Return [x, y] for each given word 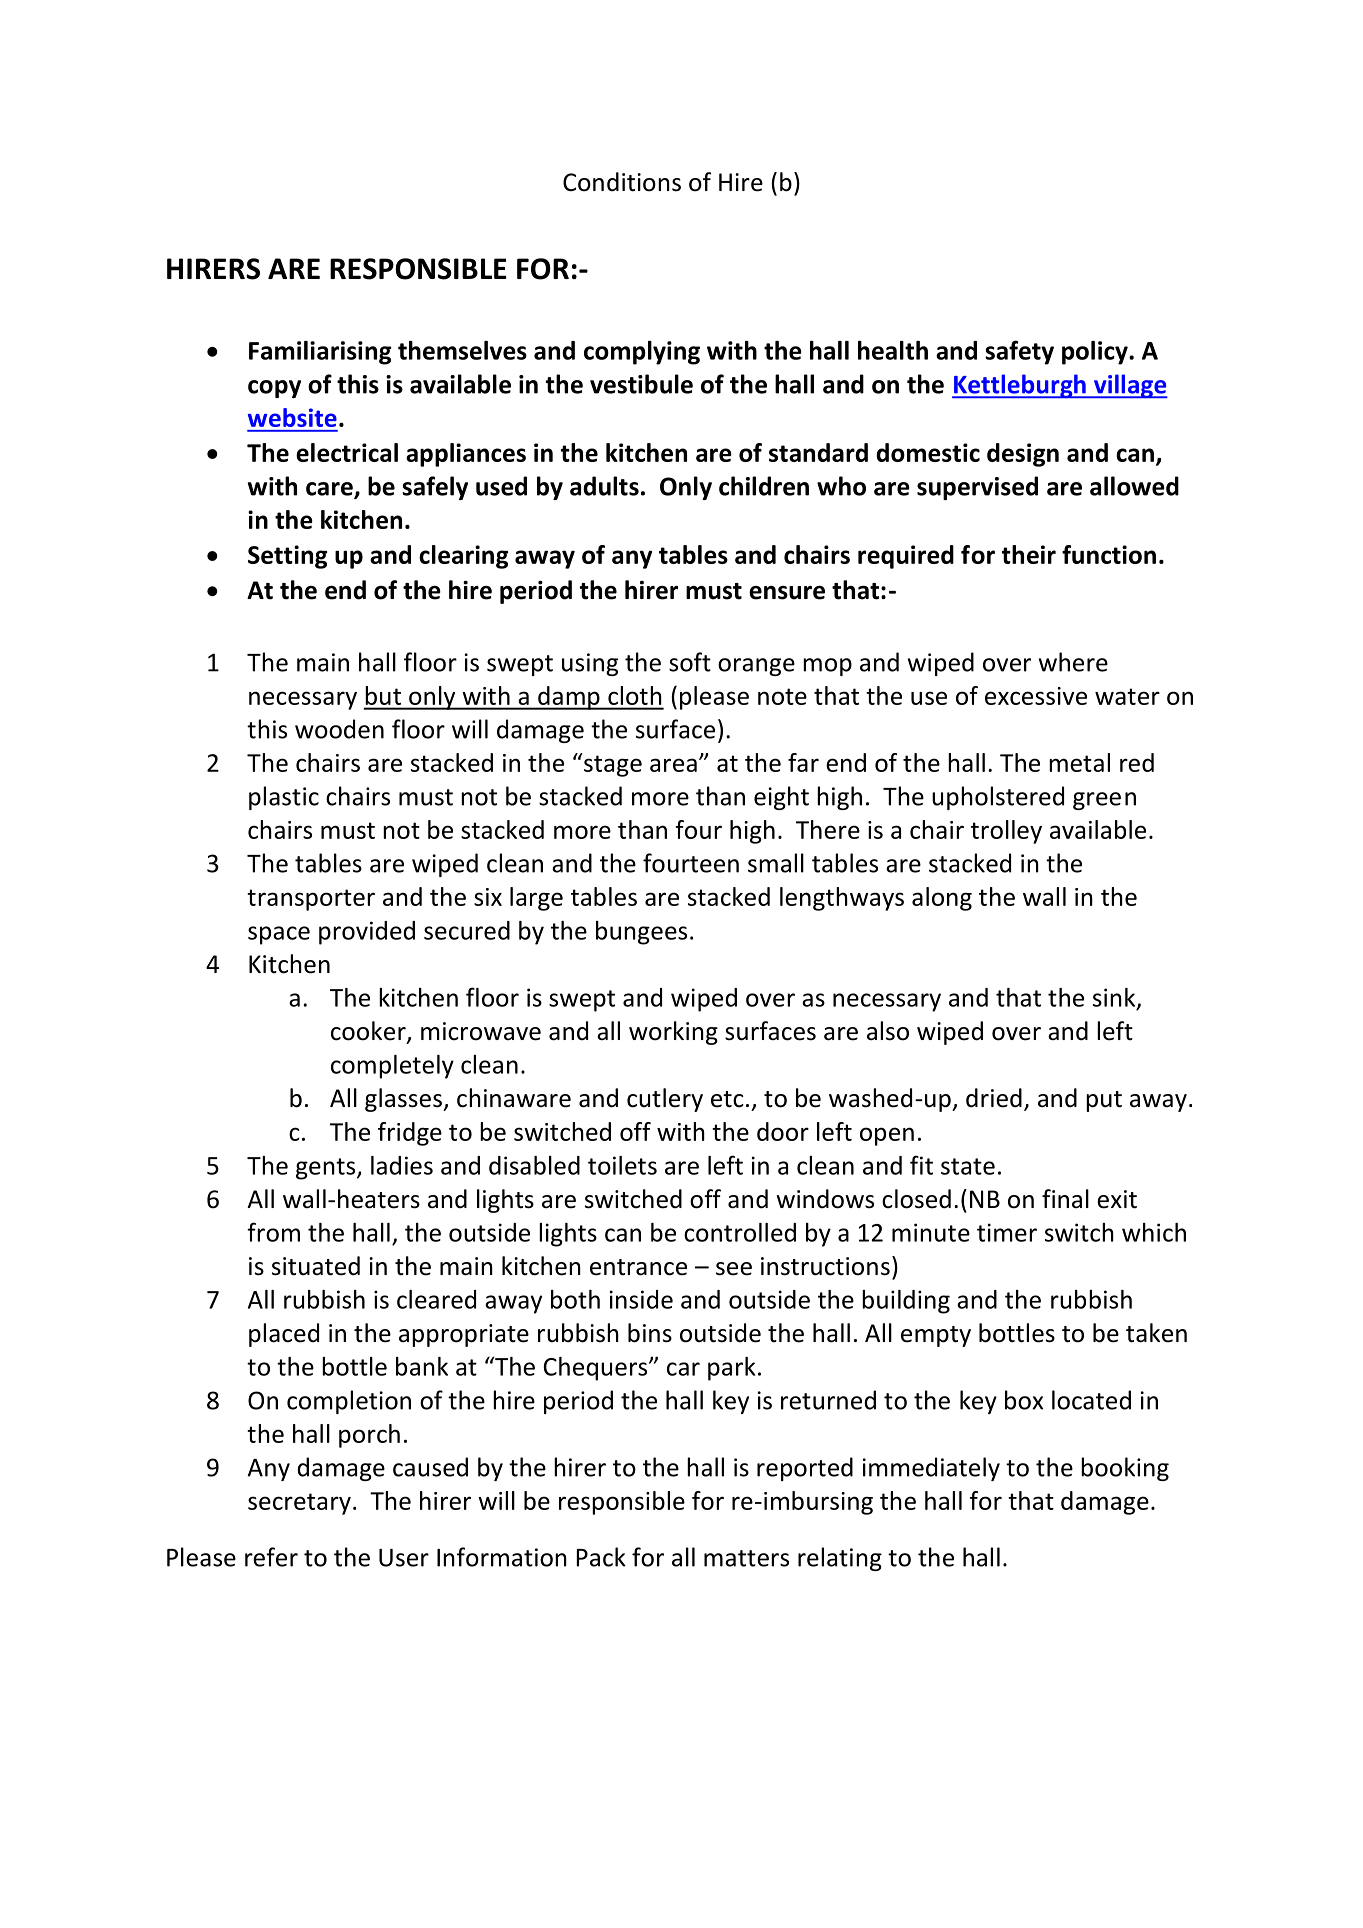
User [404, 1558]
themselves [462, 350]
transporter [311, 900]
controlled [740, 1232]
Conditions [622, 182]
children [764, 486]
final [1065, 1199]
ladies [402, 1165]
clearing [463, 557]
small [776, 863]
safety [1019, 352]
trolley [1006, 832]
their [1029, 554]
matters [746, 1558]
